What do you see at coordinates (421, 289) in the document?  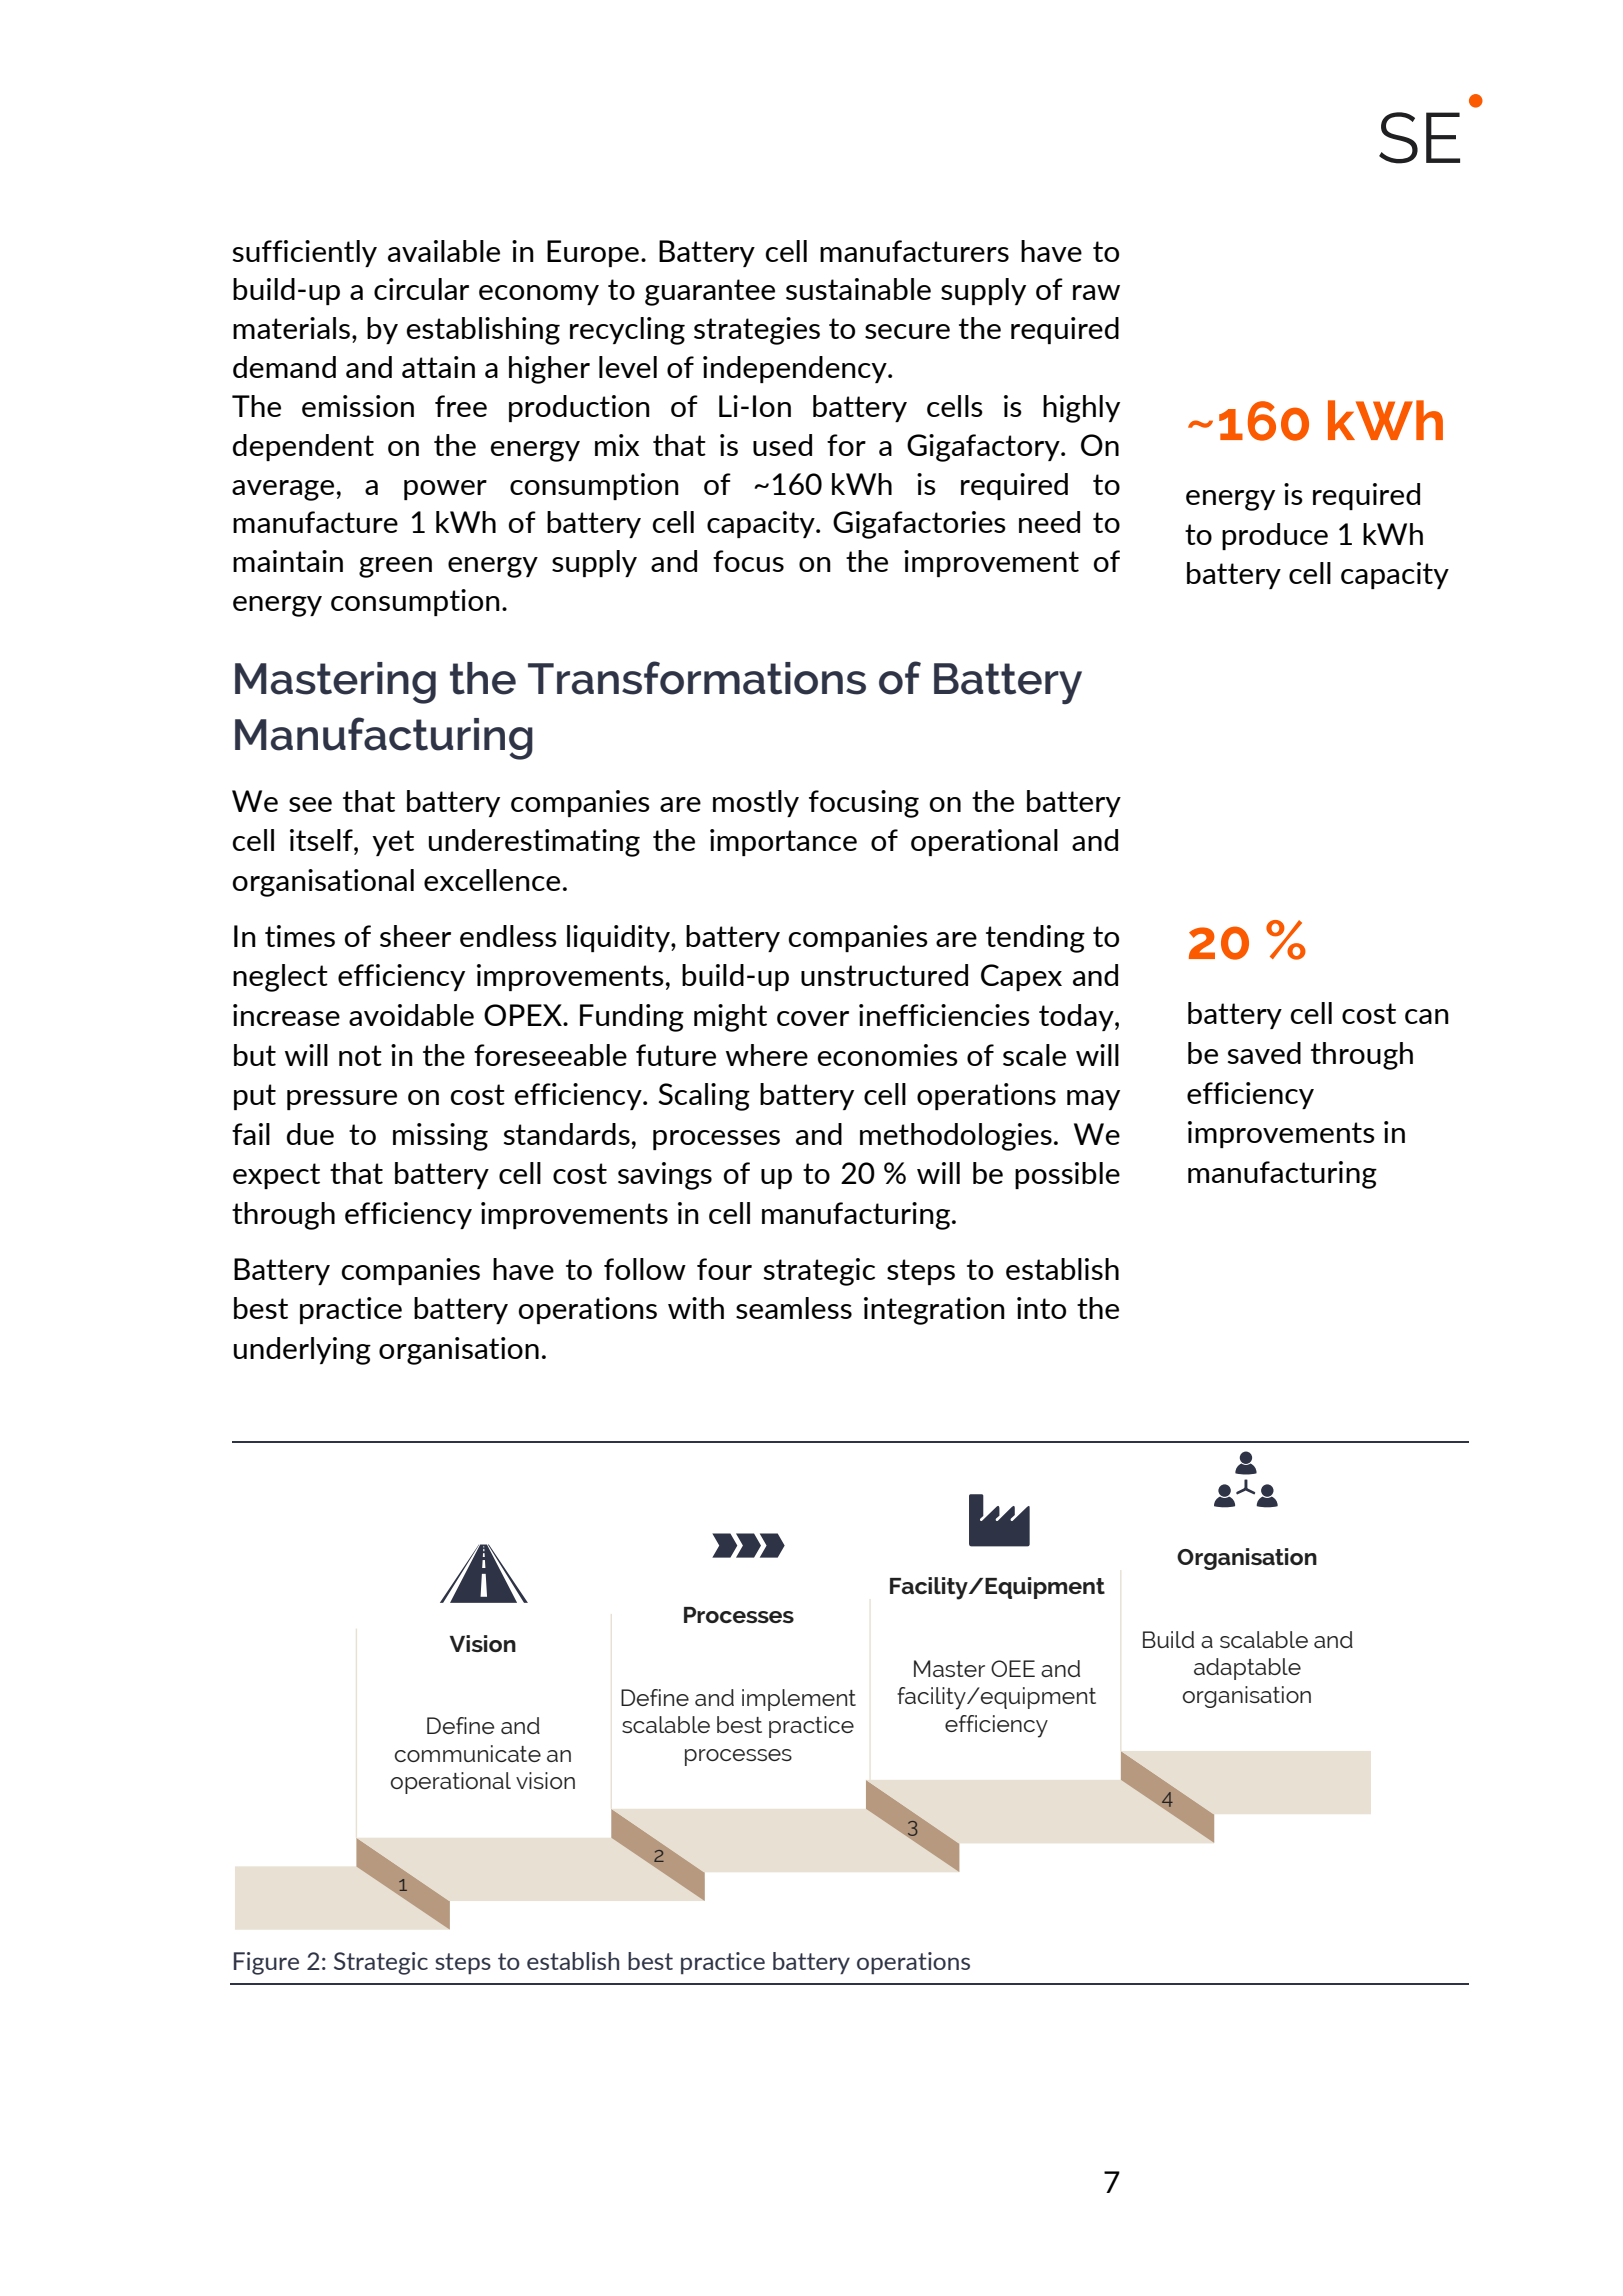 I see `circular` at bounding box center [421, 289].
